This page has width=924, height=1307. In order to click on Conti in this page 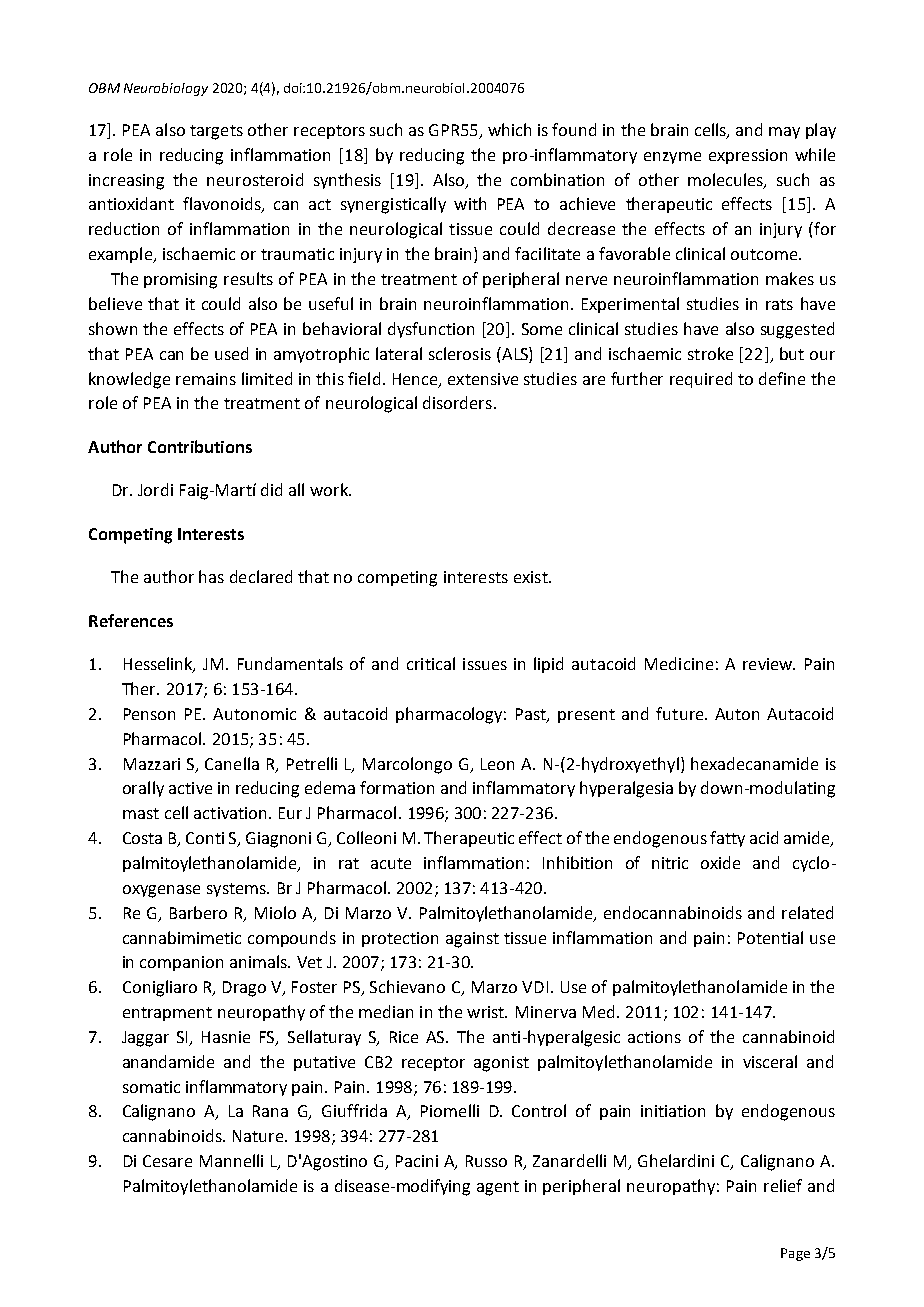, I will do `click(205, 838)`.
